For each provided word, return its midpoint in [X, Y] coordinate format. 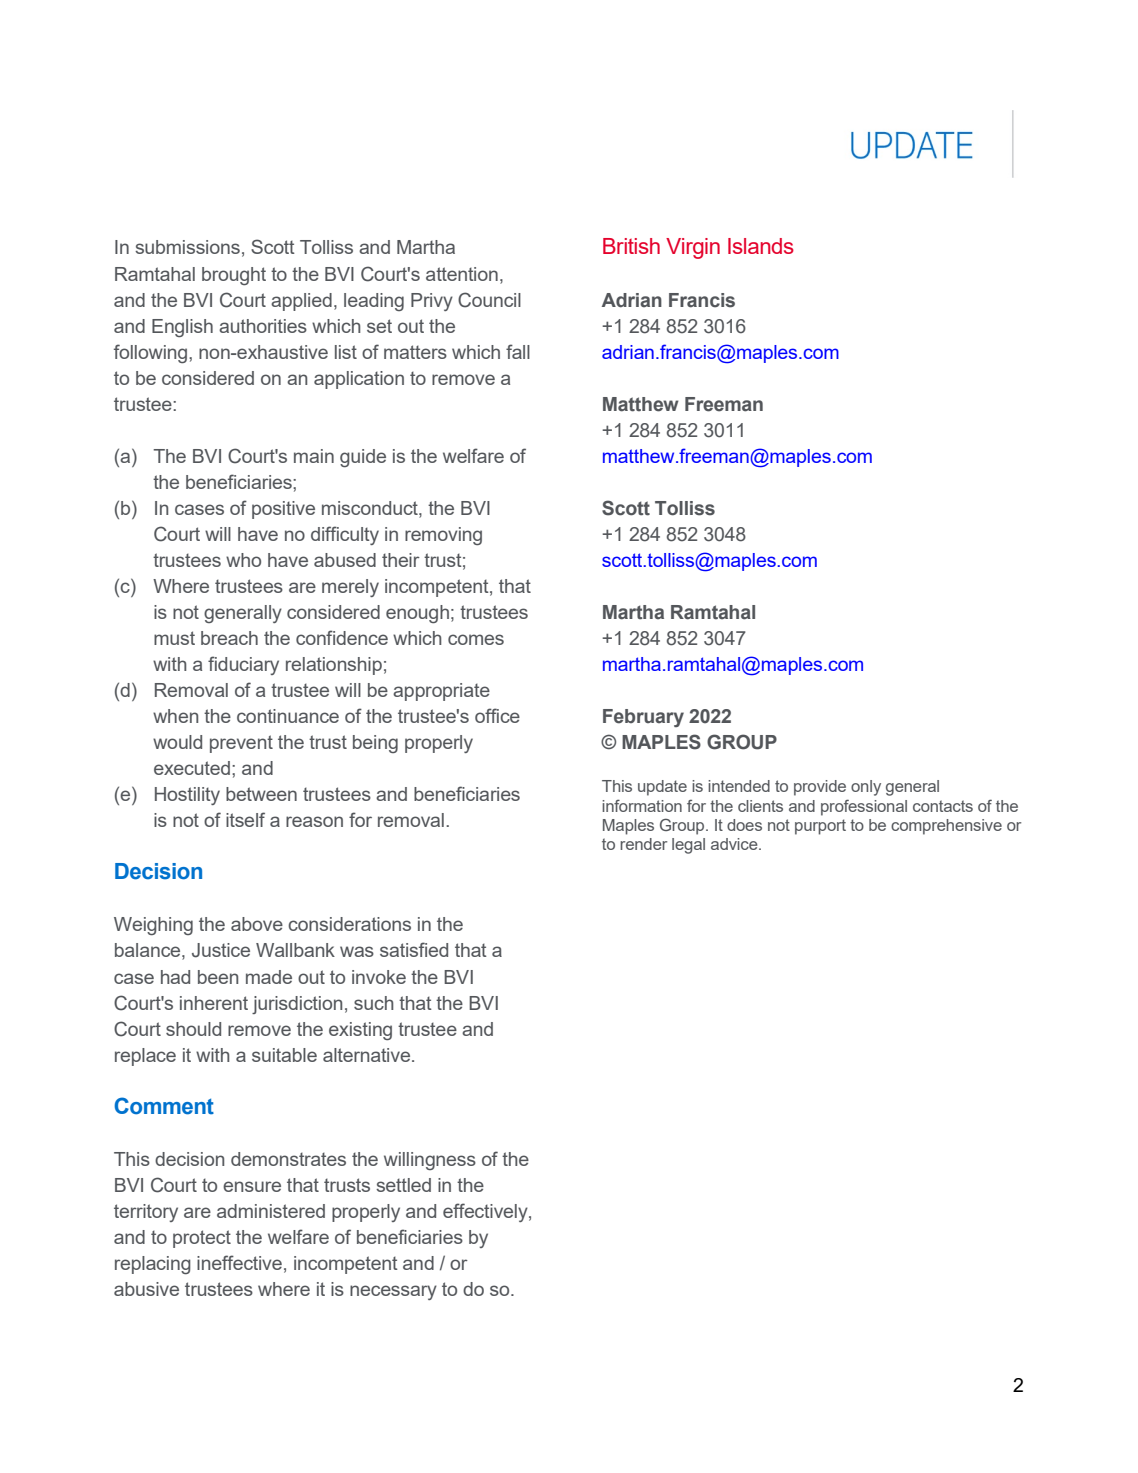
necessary [393, 1292]
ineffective [239, 1262]
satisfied [414, 949]
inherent [214, 1003]
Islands [761, 246]
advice [735, 844]
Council [489, 300]
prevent [241, 744]
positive [283, 510]
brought [234, 276]
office [497, 715]
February [643, 718]
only [866, 788]
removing [443, 536]
